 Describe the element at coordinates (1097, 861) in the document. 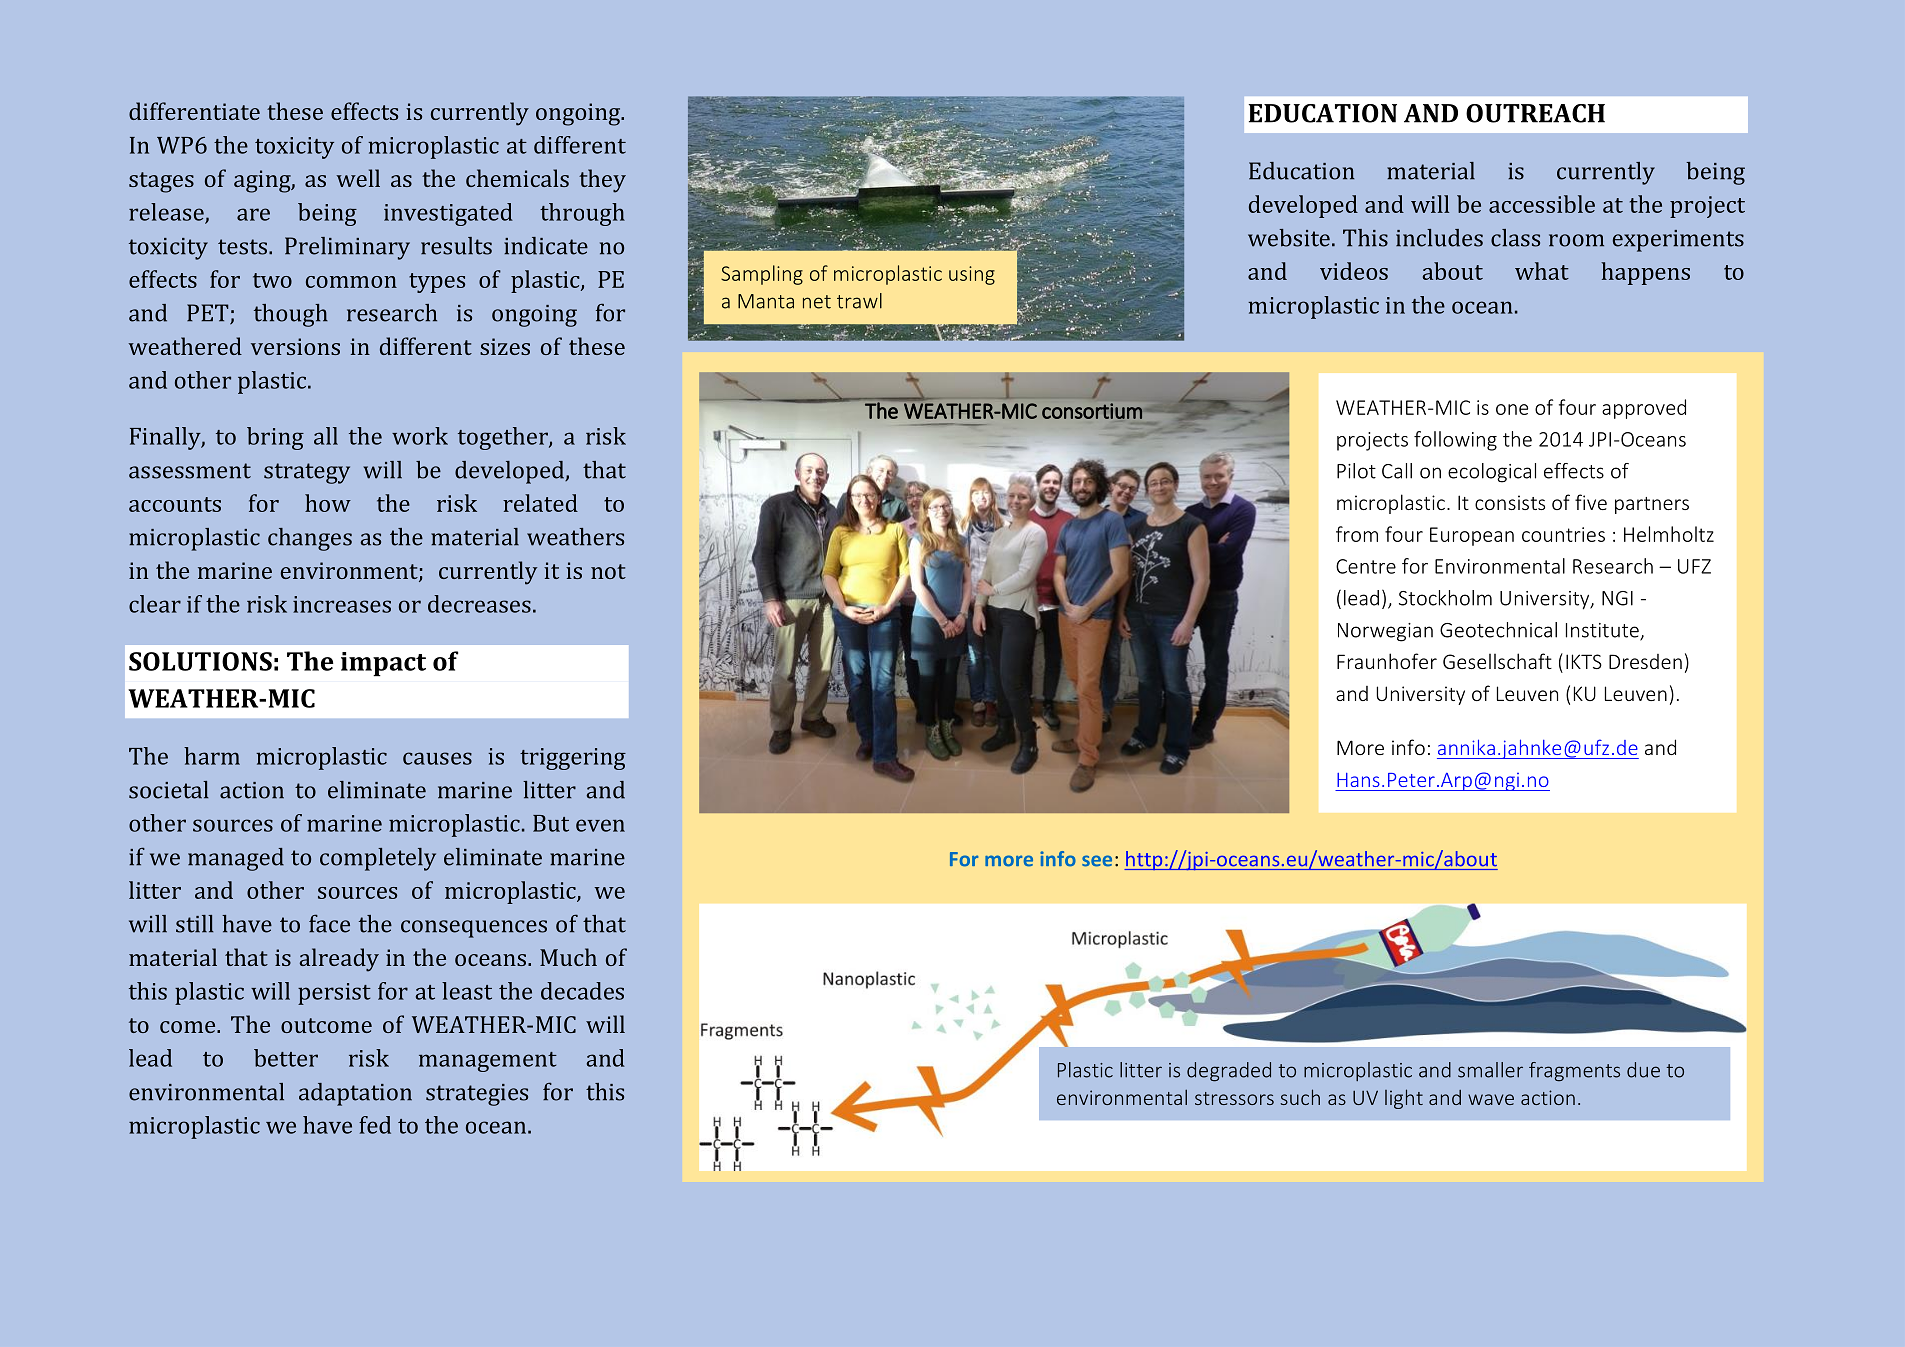

I see `see` at that location.
